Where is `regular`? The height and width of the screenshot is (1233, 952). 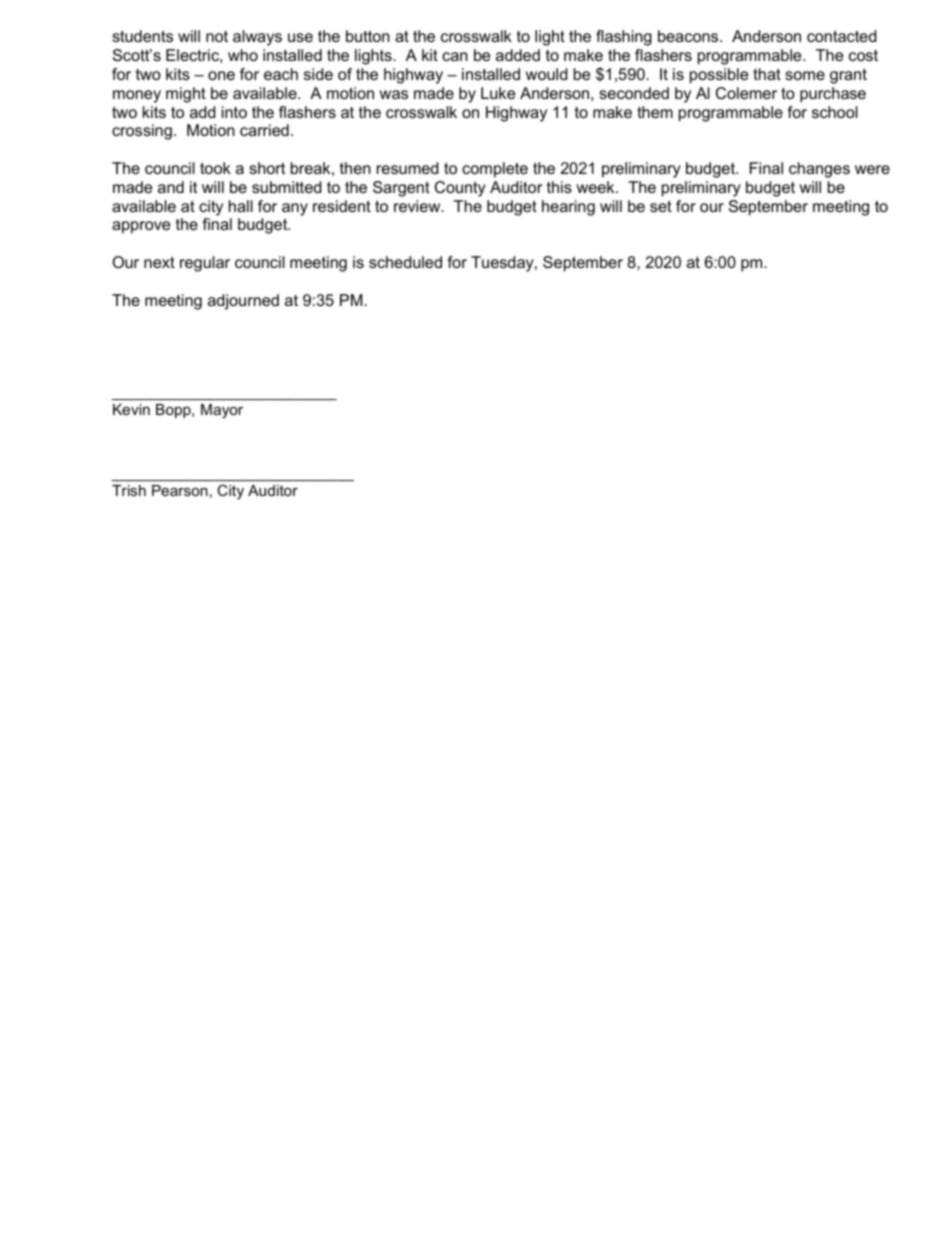
regular is located at coordinates (205, 264).
